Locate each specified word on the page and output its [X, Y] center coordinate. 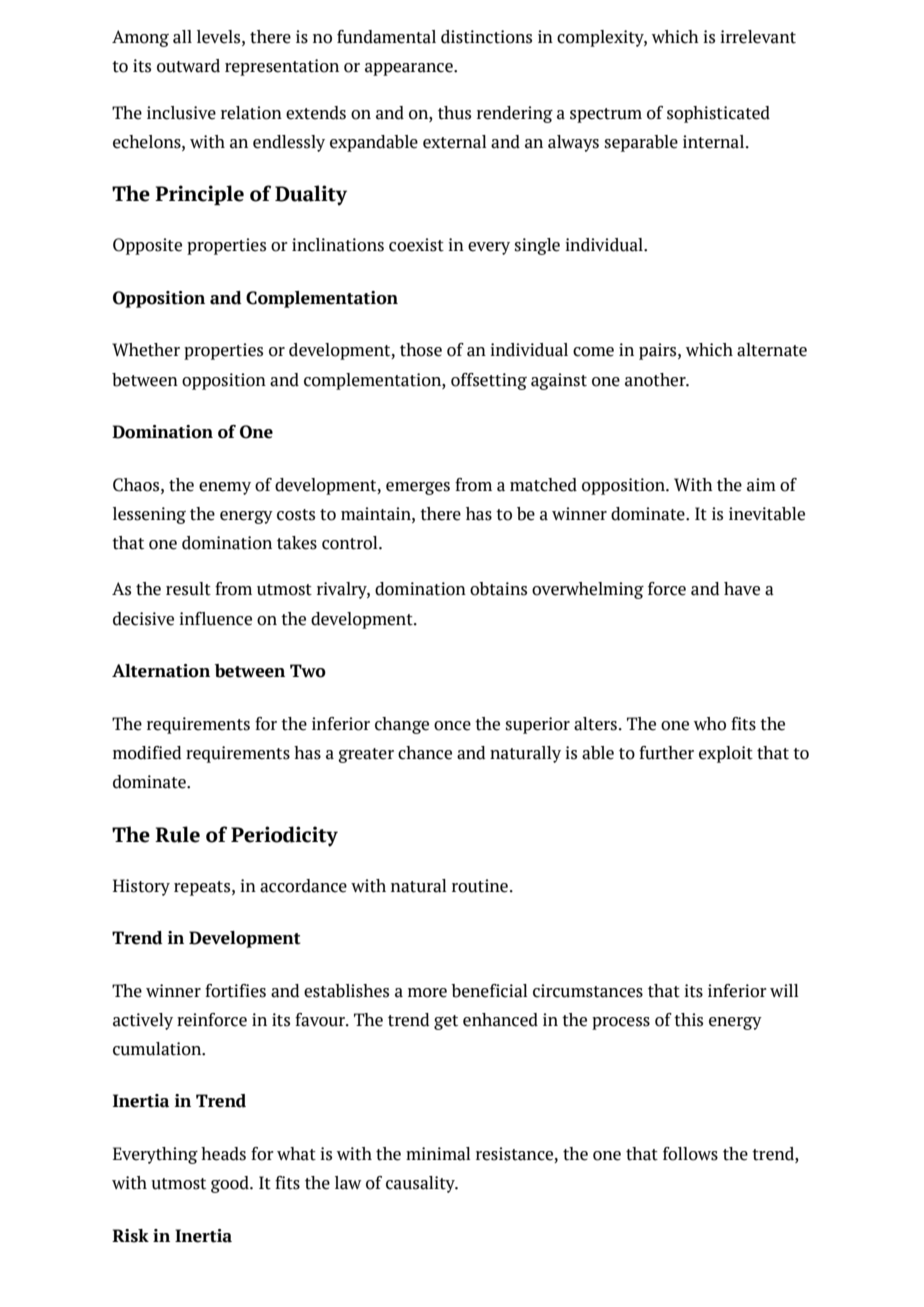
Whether [146, 350]
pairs [659, 351]
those [421, 350]
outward [188, 66]
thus [454, 113]
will [784, 990]
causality [421, 1184]
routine [480, 886]
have [742, 589]
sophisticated [718, 114]
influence [215, 619]
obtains [498, 589]
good [231, 1184]
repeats [203, 888]
